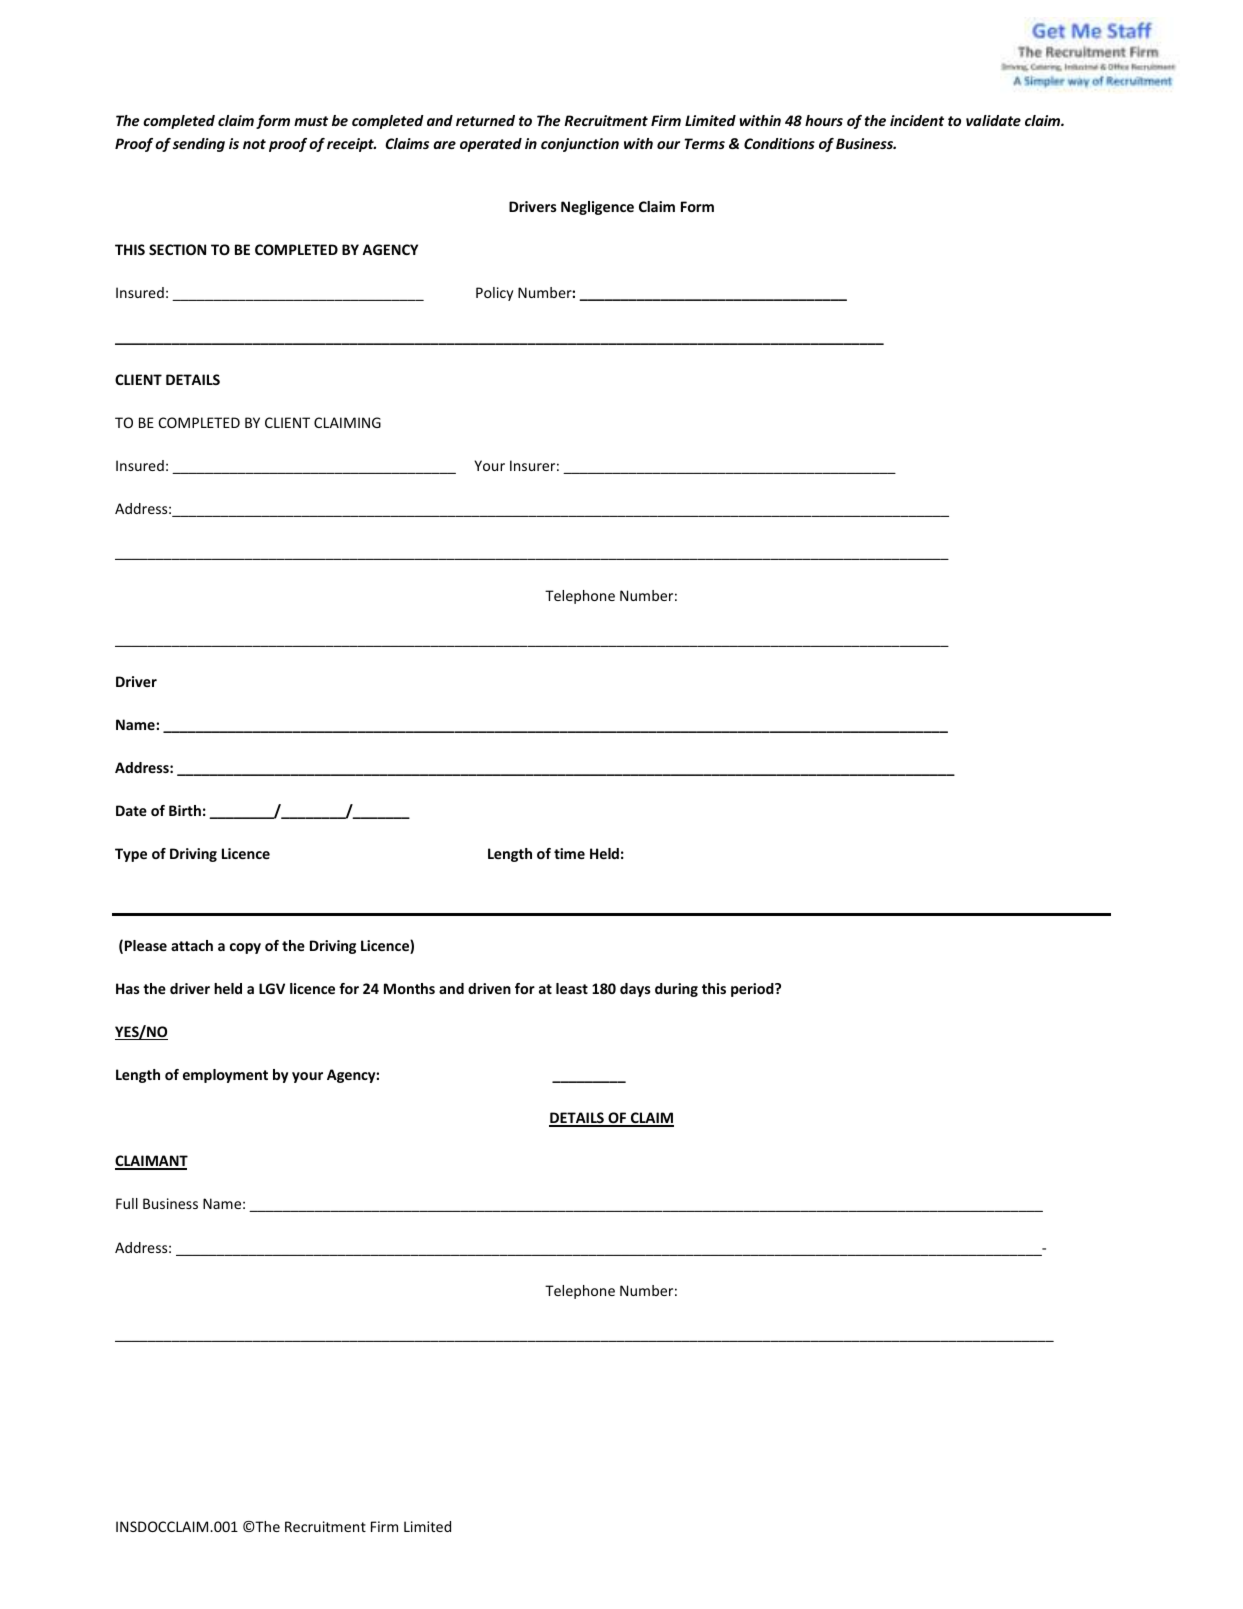  Describe the element at coordinates (779, 143) in the image. I see `Conditions` at that location.
